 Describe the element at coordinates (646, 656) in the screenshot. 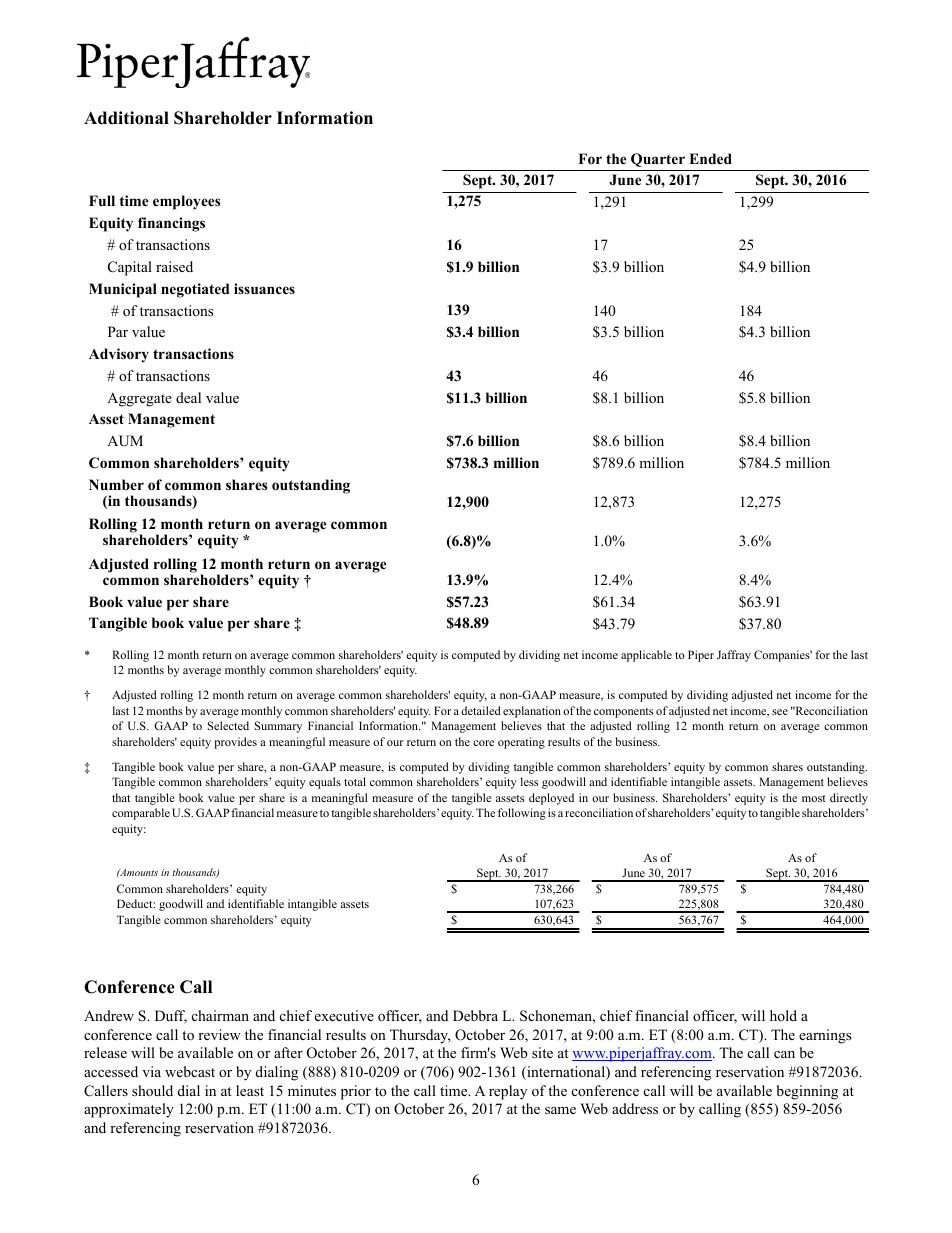

I see `applicable` at that location.
